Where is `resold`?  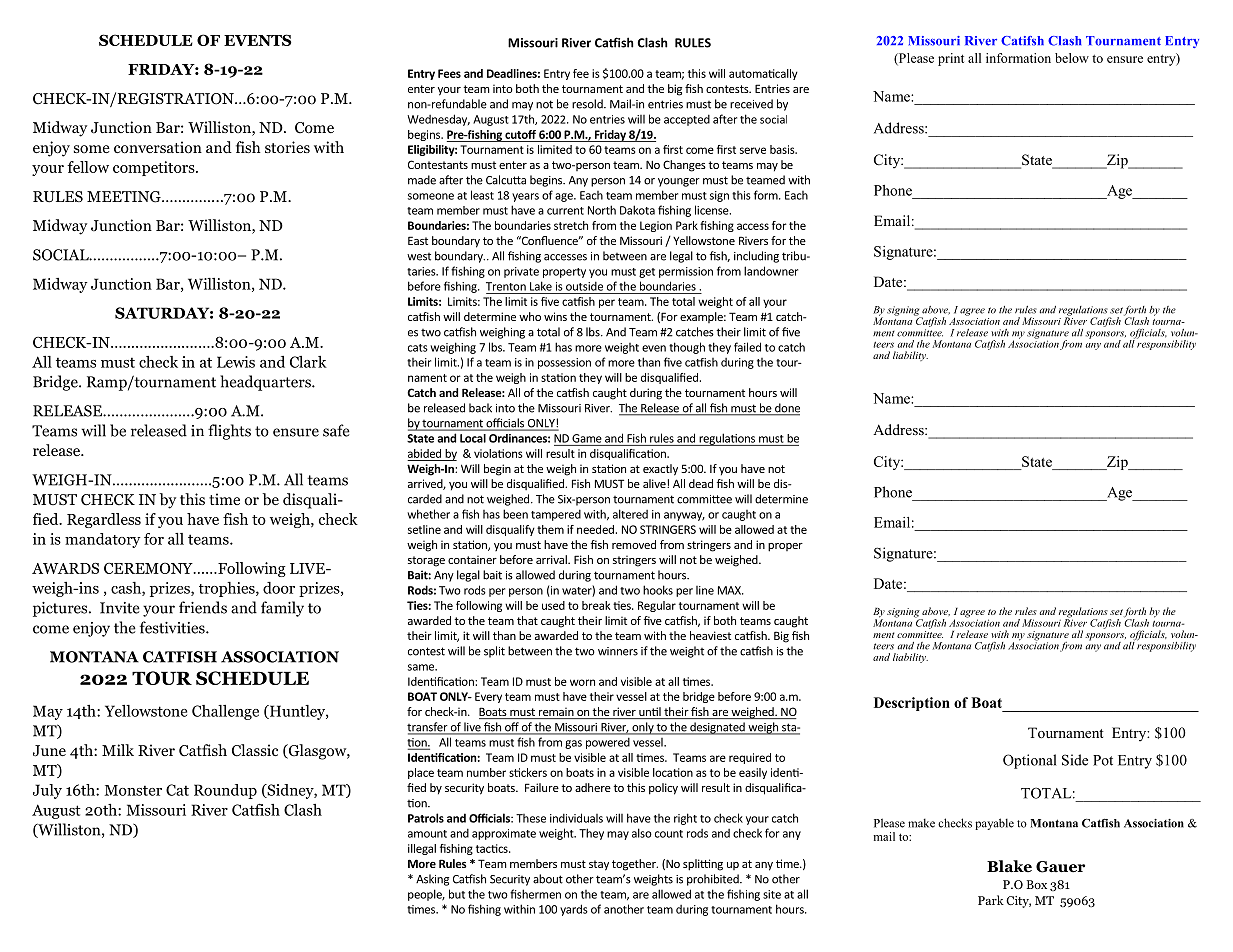
resold is located at coordinates (588, 104).
